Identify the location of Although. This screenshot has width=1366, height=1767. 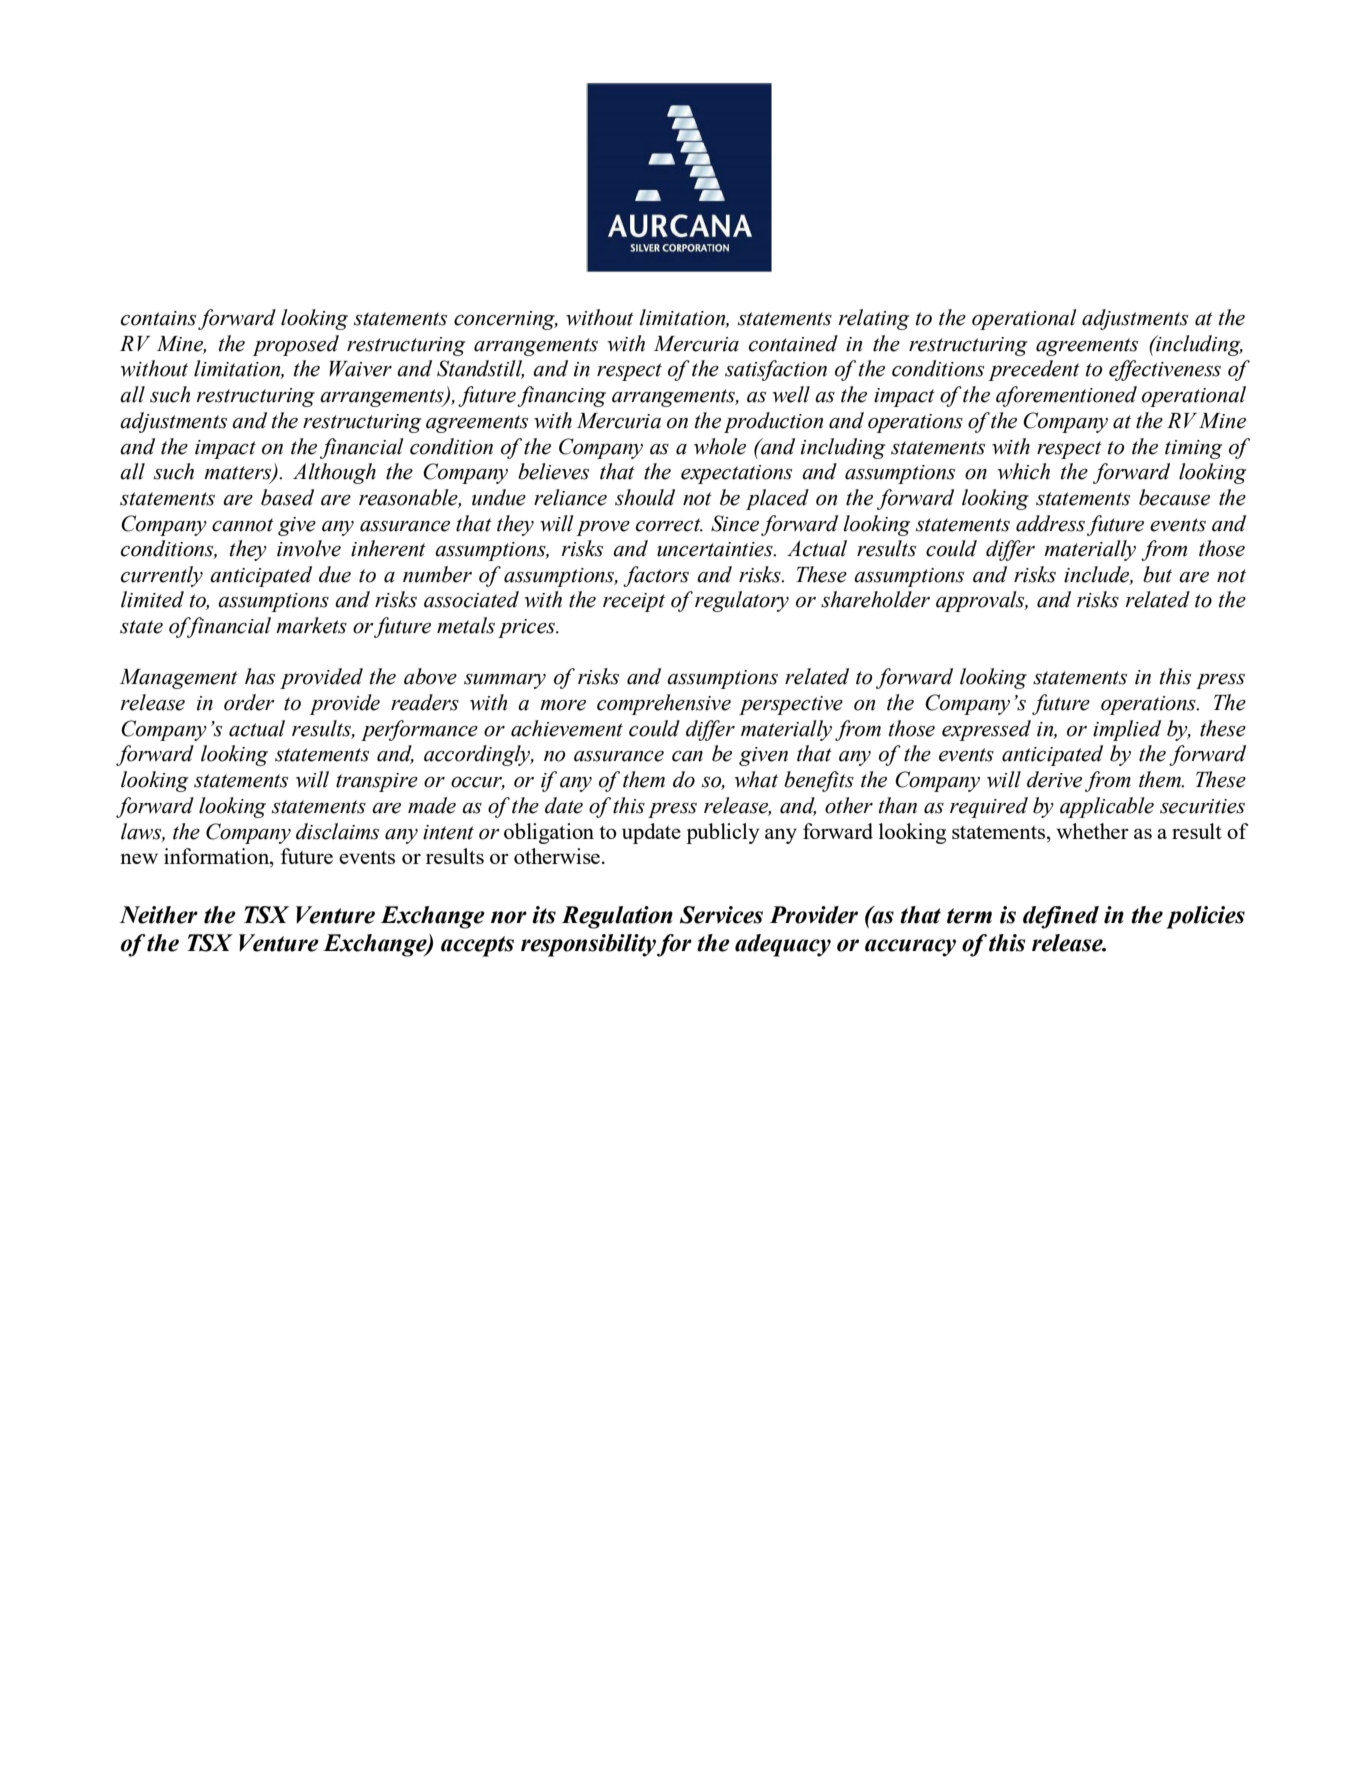
(334, 473).
